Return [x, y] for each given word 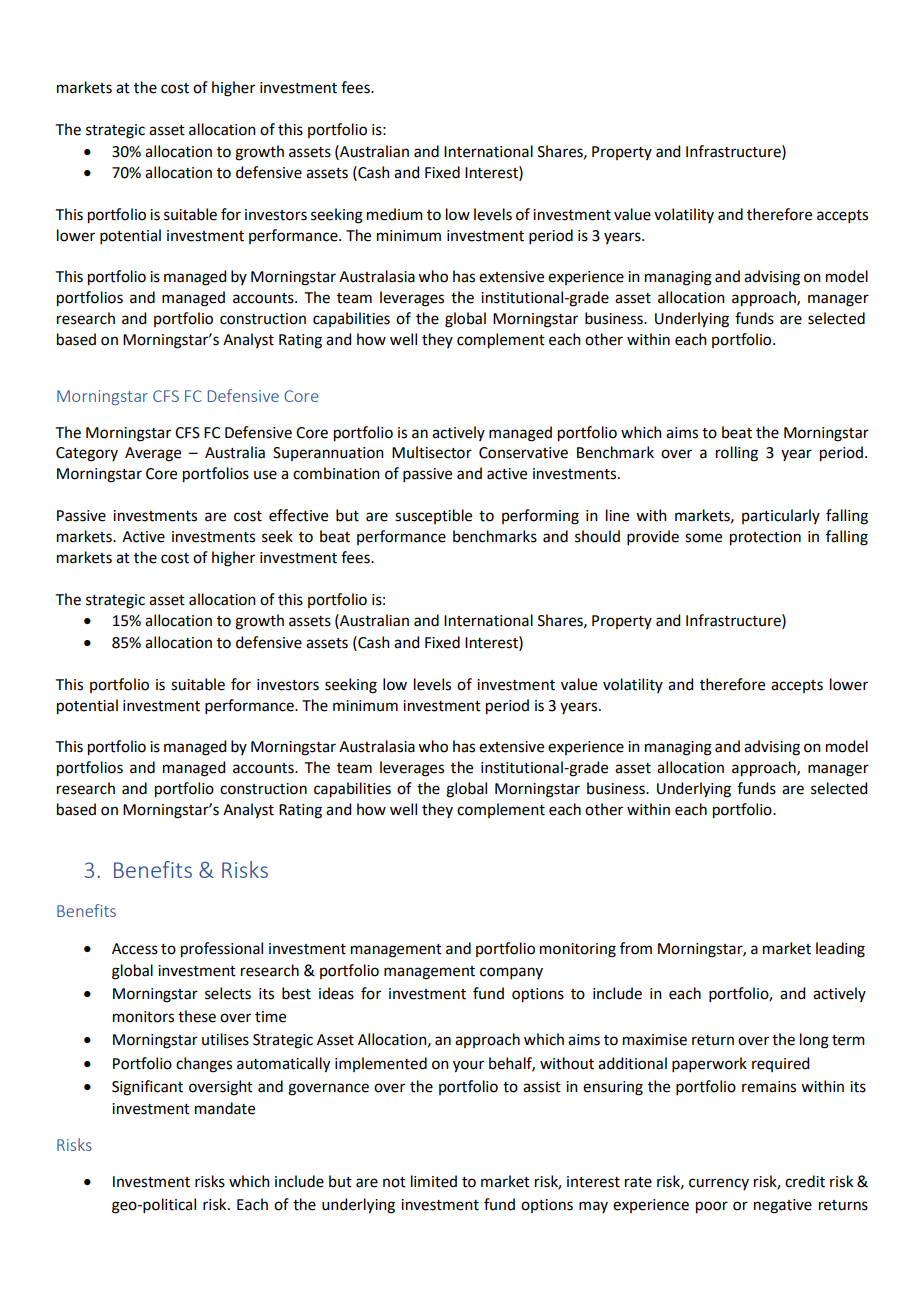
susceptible [433, 516]
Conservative [523, 453]
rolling [737, 454]
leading [840, 950]
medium [395, 214]
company [511, 973]
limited [434, 1181]
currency [719, 1184]
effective [298, 515]
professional [222, 950]
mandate [225, 1108]
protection [765, 538]
